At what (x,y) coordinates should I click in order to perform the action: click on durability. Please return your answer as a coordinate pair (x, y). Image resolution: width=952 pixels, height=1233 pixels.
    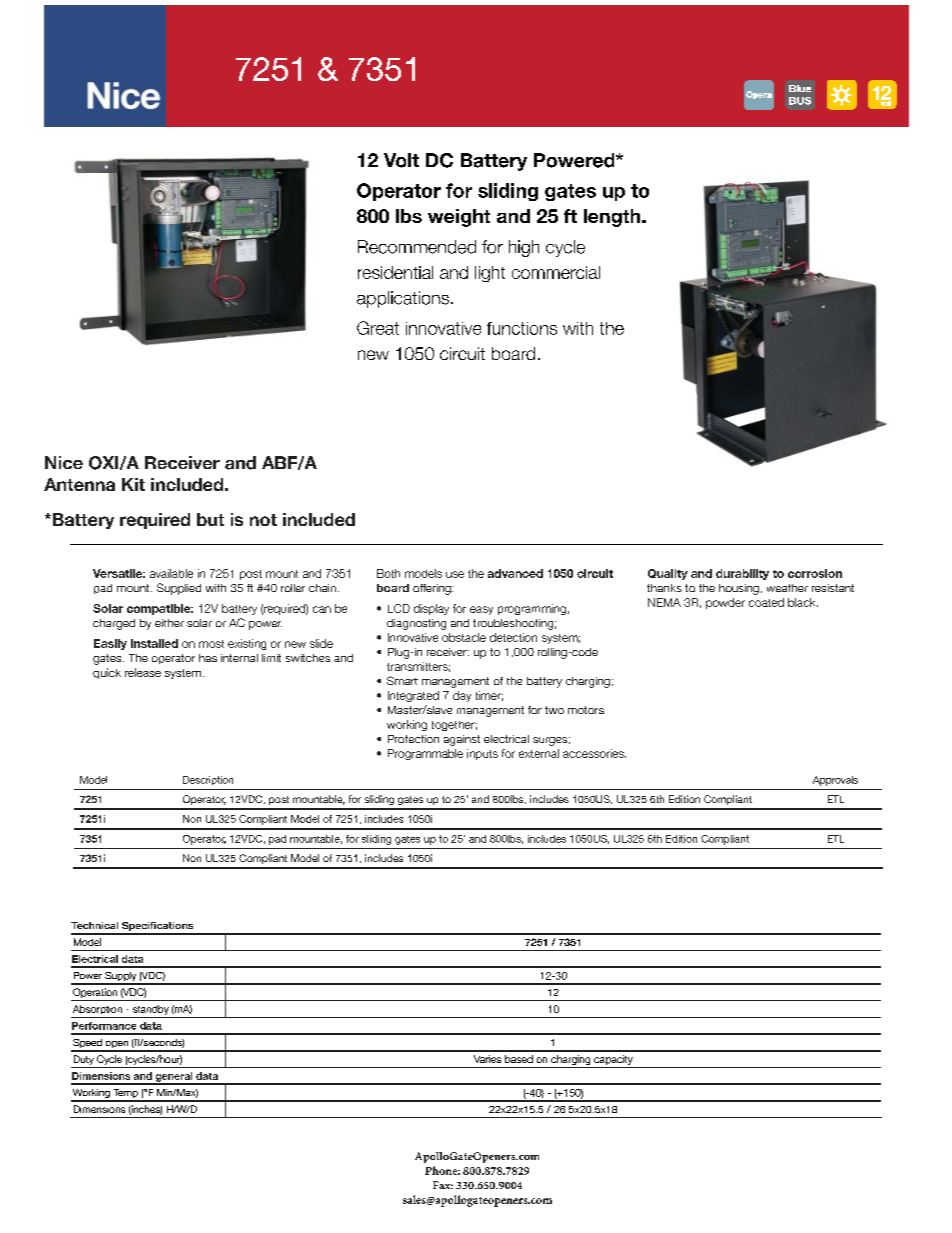
    Looking at the image, I should click on (742, 574).
